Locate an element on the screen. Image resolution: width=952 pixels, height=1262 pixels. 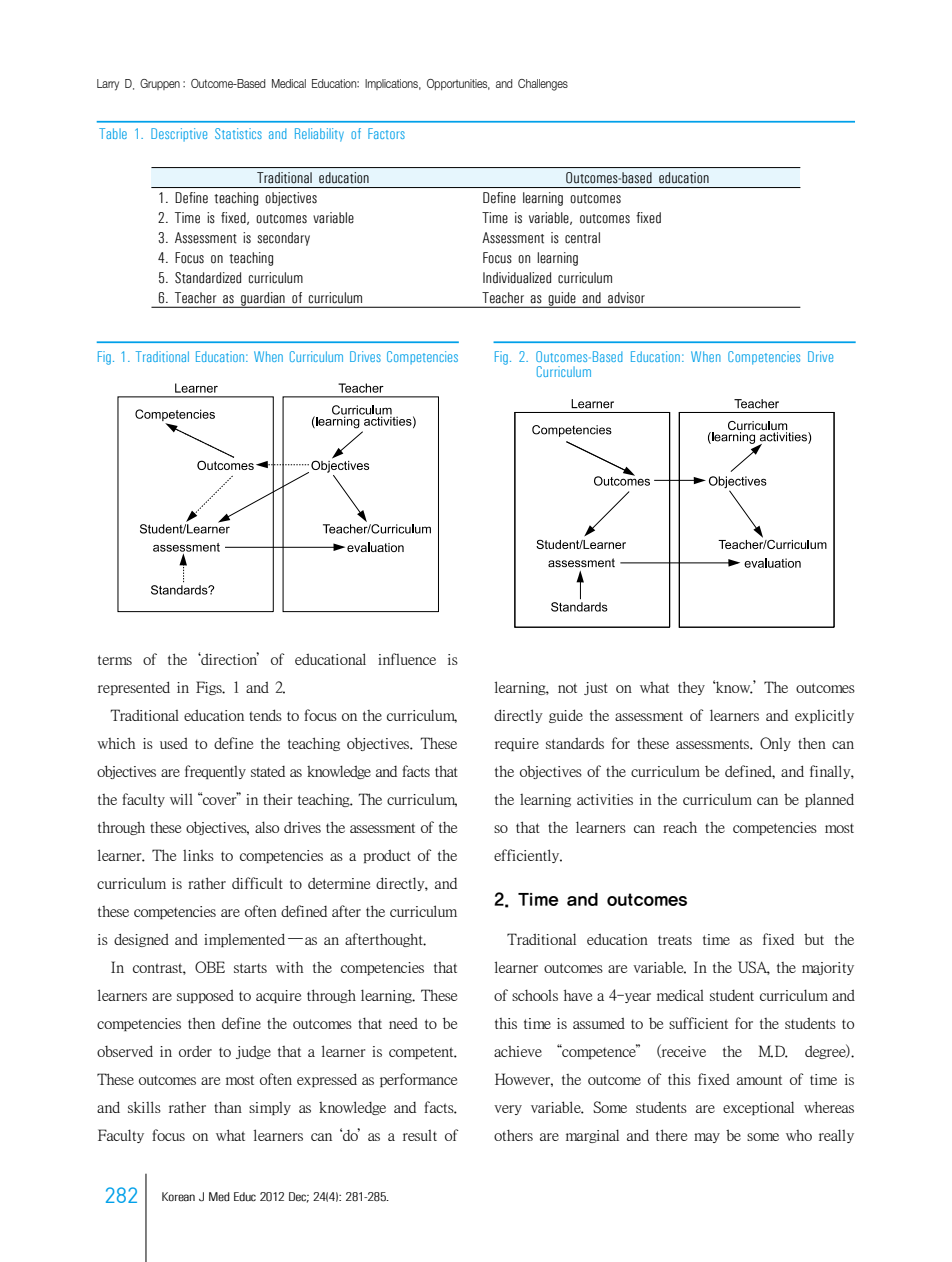
others is located at coordinates (513, 1135).
